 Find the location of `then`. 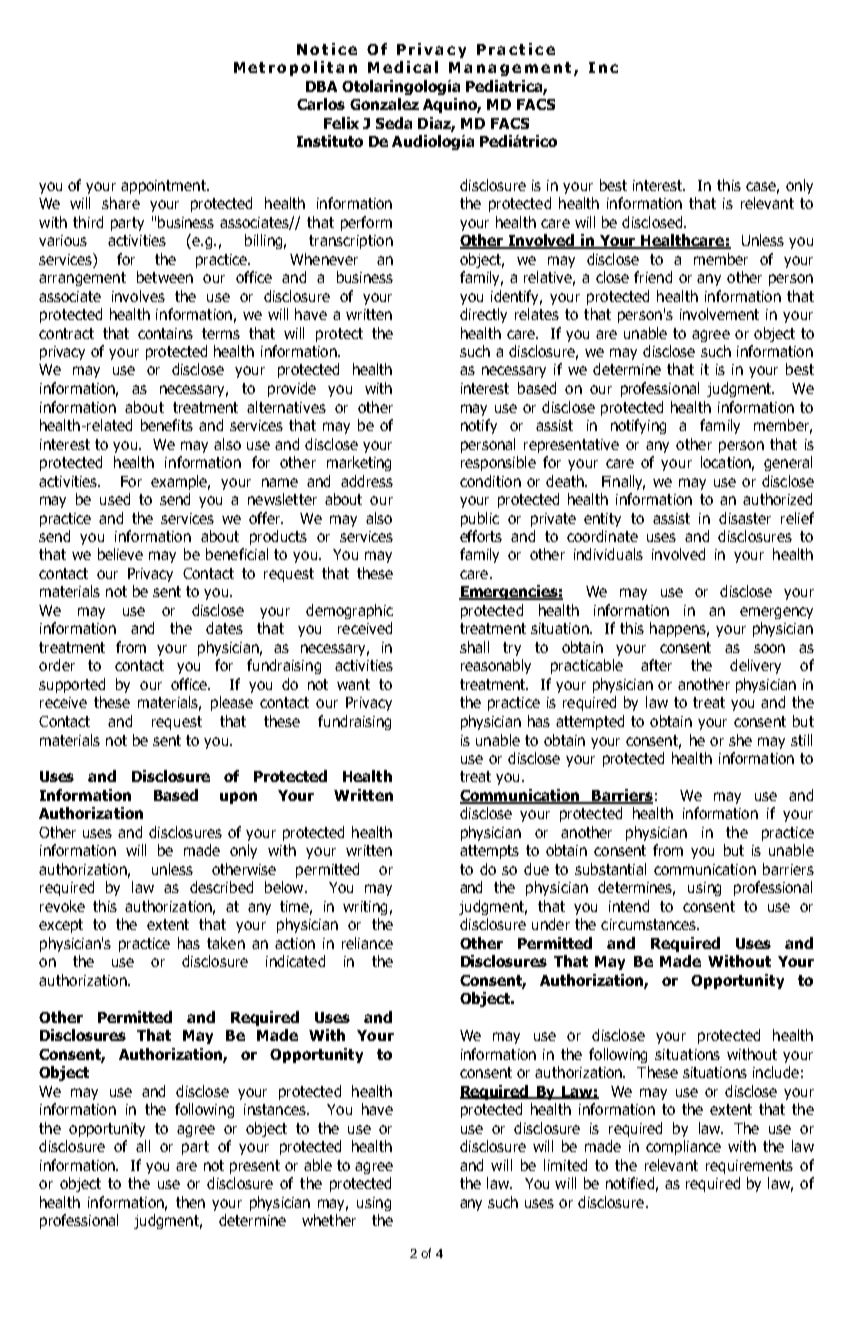

then is located at coordinates (190, 1202).
